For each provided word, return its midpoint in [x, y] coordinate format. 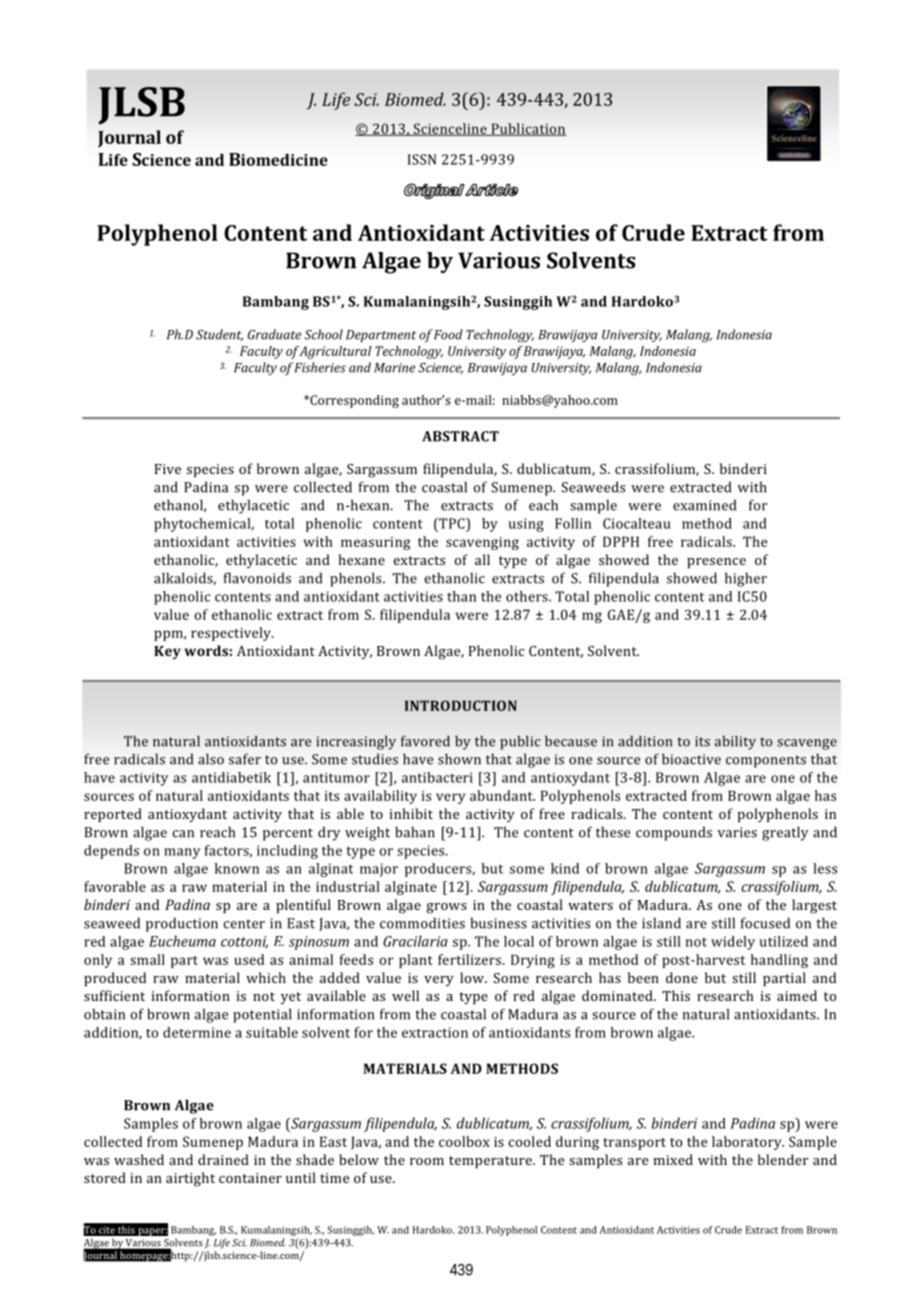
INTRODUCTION [461, 705]
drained [223, 1159]
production [182, 924]
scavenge [807, 744]
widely [733, 943]
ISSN [422, 159]
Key [167, 652]
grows [446, 908]
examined [704, 505]
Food [448, 334]
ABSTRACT [460, 436]
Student [219, 335]
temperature [491, 1162]
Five [168, 469]
